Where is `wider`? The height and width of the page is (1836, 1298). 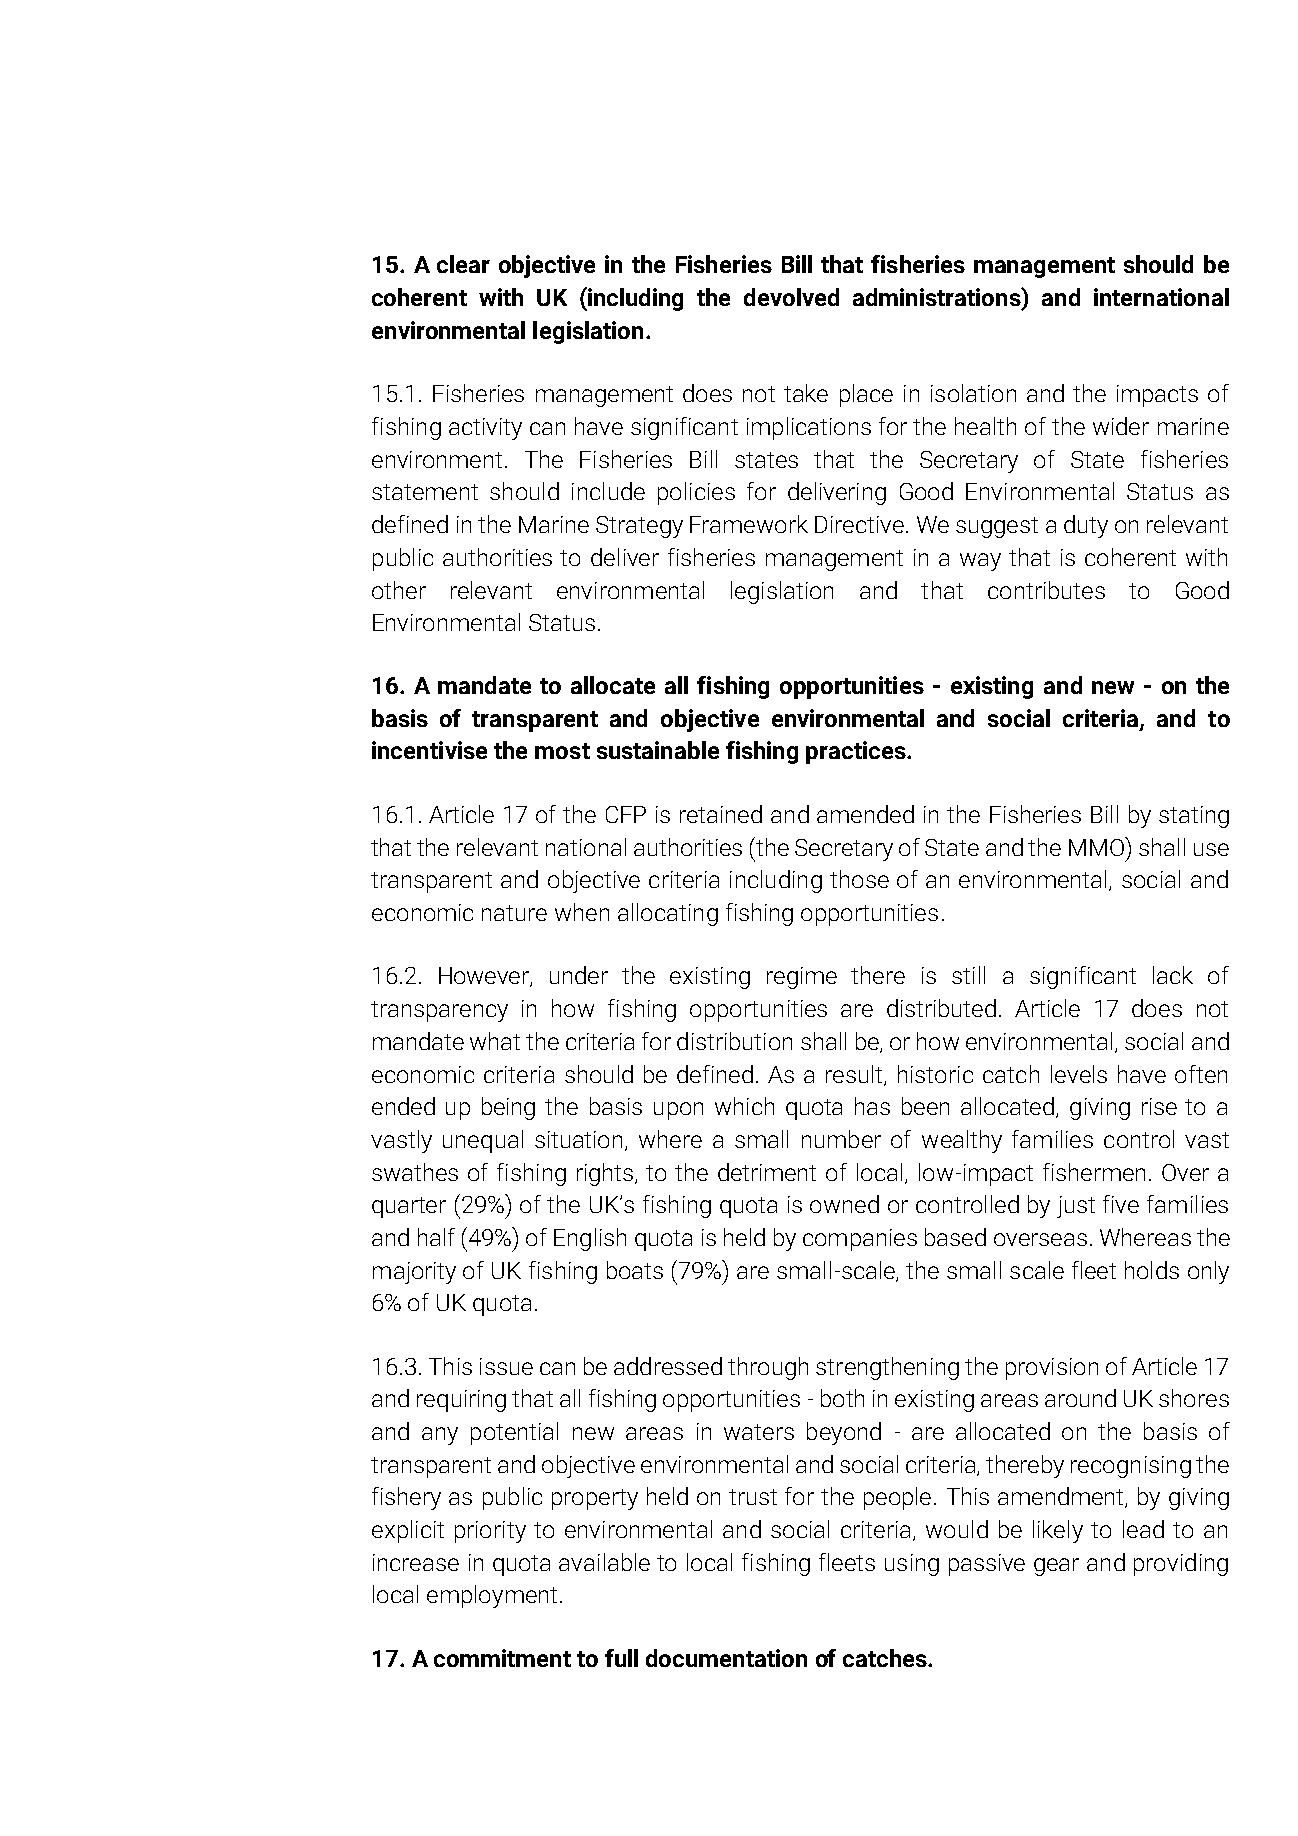
wider is located at coordinates (1121, 426).
